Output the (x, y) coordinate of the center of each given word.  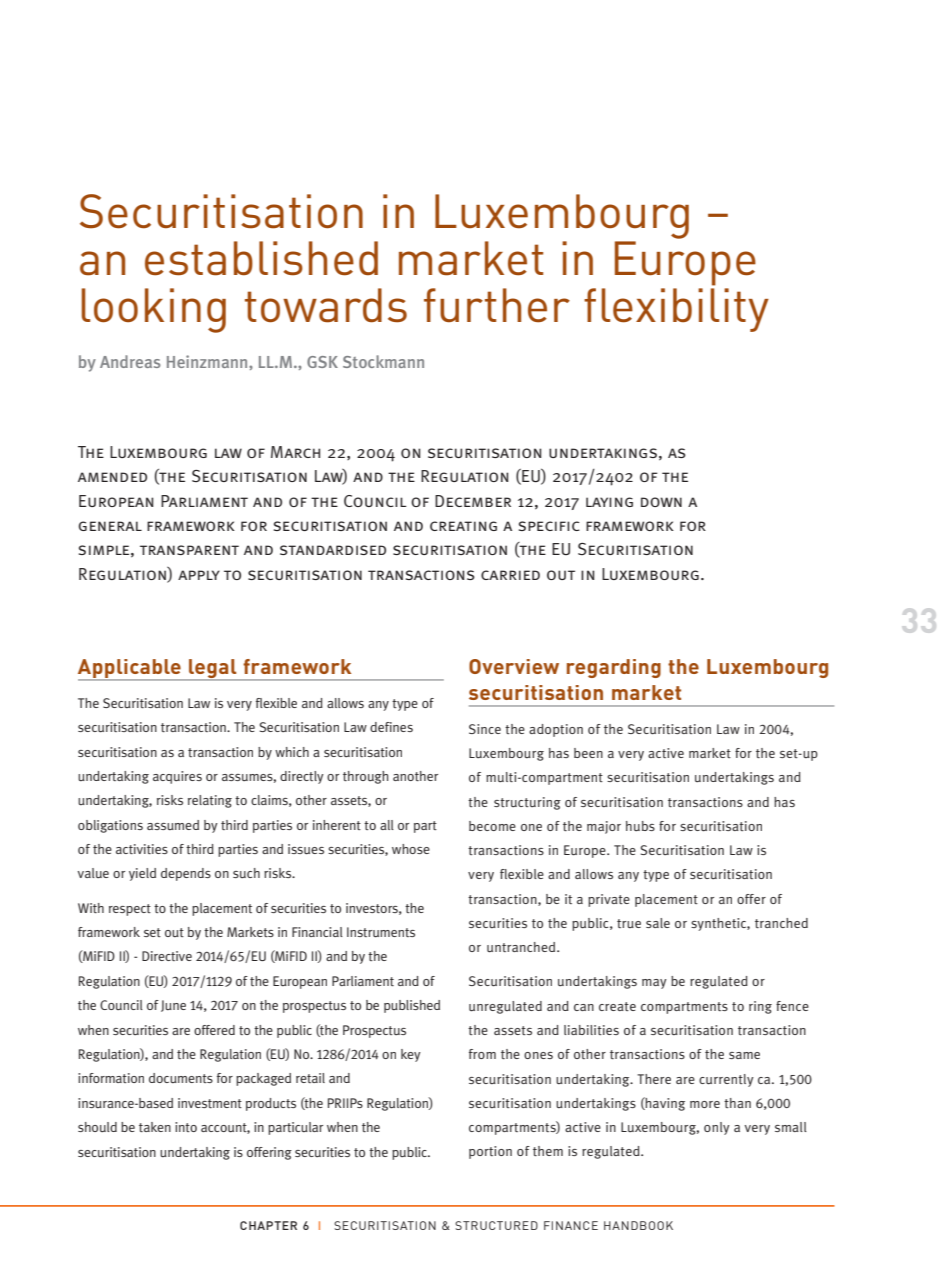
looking (153, 310)
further (497, 305)
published (412, 1006)
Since (485, 729)
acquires (177, 777)
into (186, 1127)
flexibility (676, 310)
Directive (167, 956)
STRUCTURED (496, 1225)
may (654, 984)
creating (463, 526)
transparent (189, 550)
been (588, 753)
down (661, 502)
